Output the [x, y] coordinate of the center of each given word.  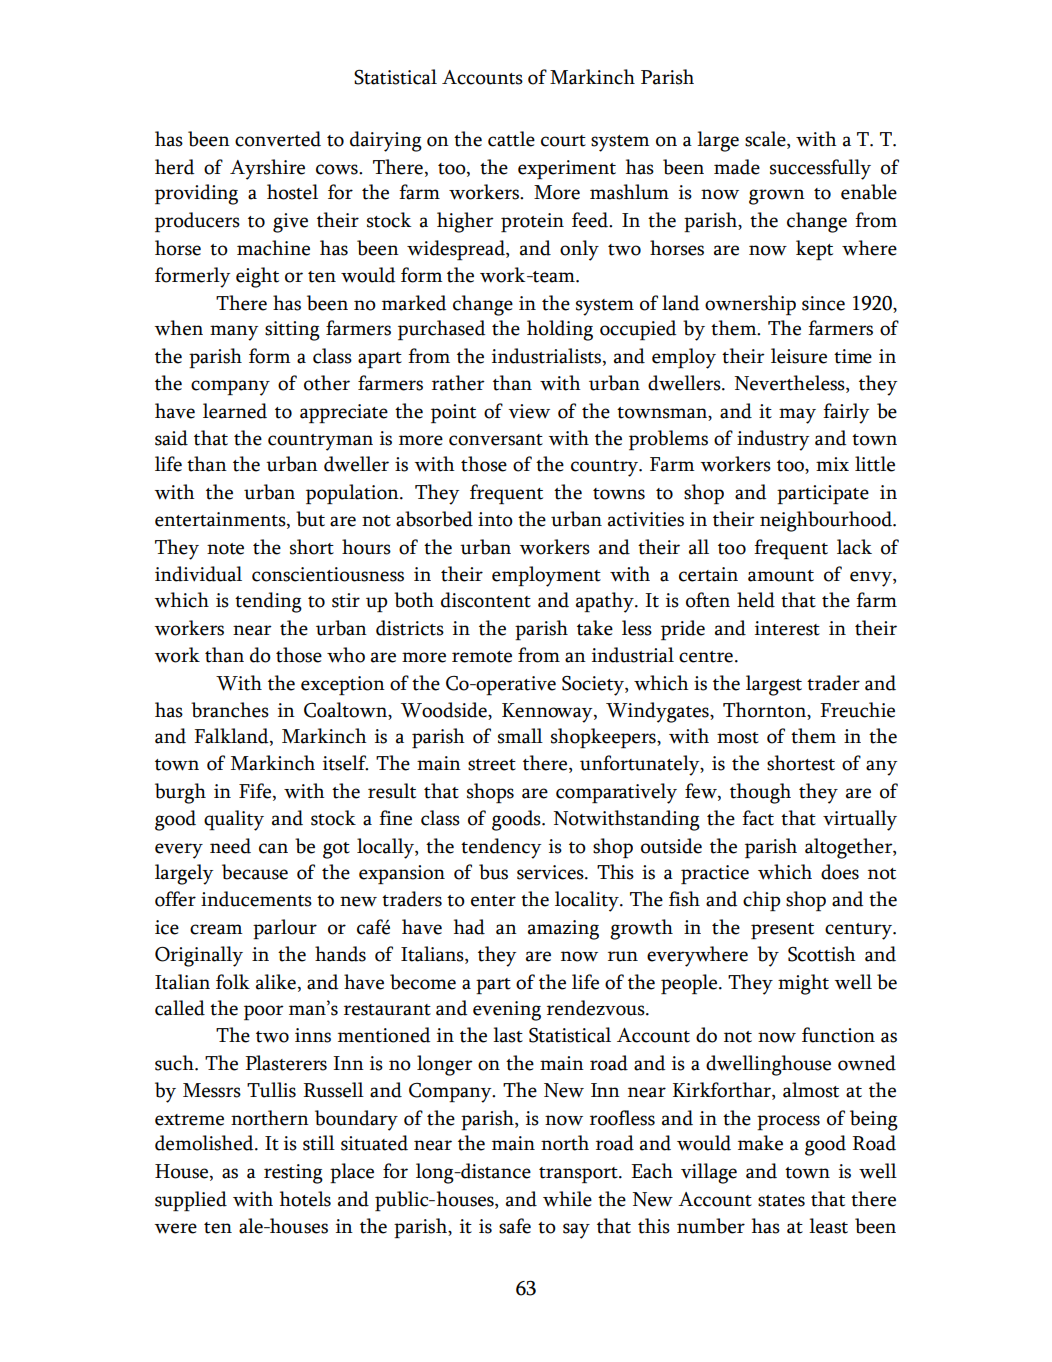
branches [230, 710]
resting [293, 1174]
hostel [292, 192]
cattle [511, 139]
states [781, 1201]
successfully [820, 169]
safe [515, 1226]
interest [787, 628]
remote [482, 657]
